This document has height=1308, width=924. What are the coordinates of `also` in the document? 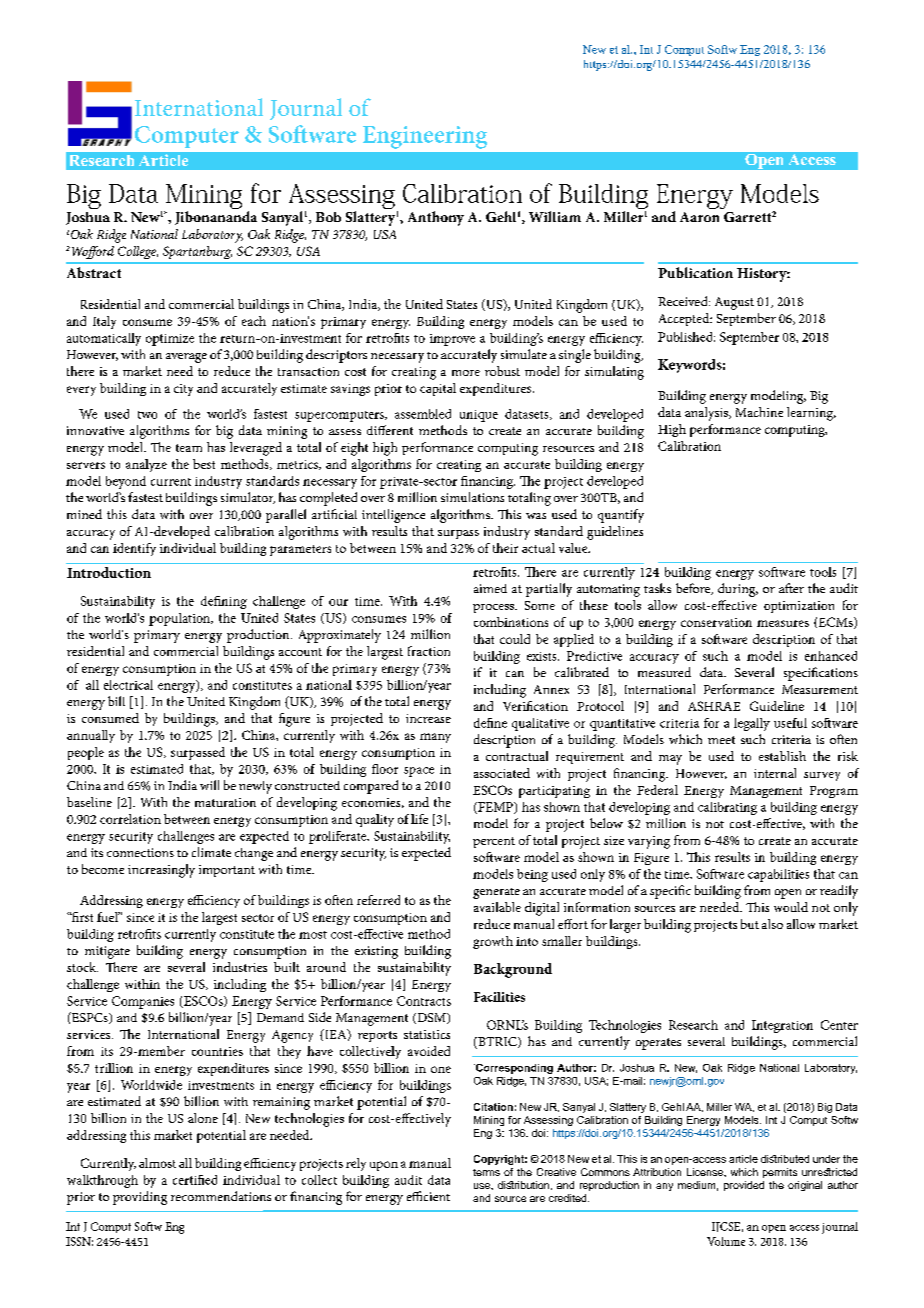 It's located at (772, 924).
